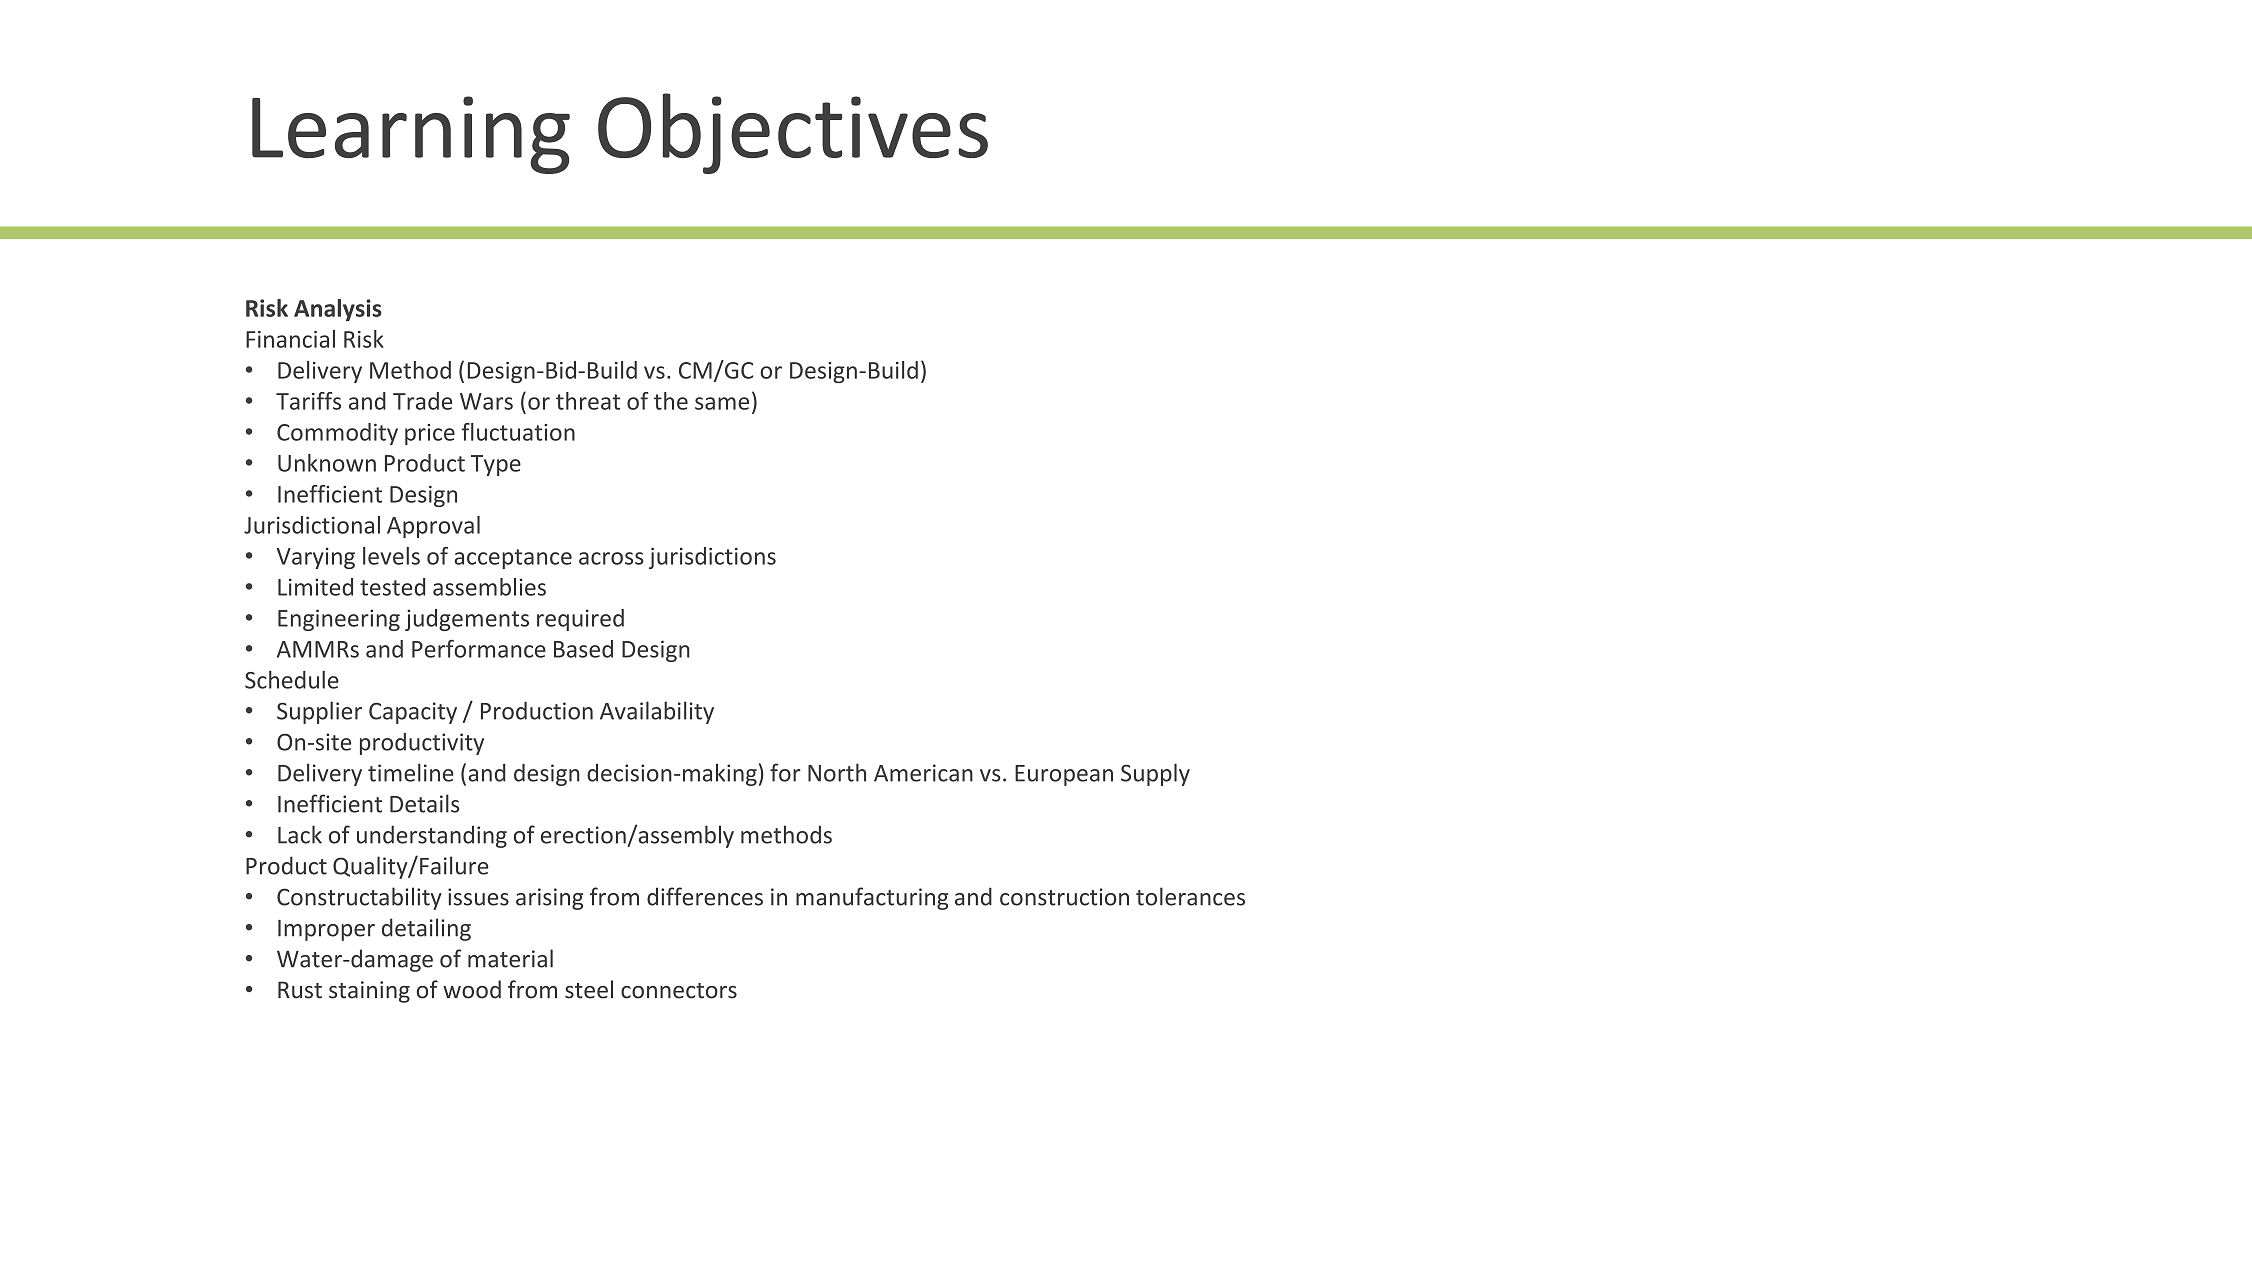 The height and width of the document is (1267, 2252). Describe the element at coordinates (411, 135) in the document. I see `Learning` at that location.
